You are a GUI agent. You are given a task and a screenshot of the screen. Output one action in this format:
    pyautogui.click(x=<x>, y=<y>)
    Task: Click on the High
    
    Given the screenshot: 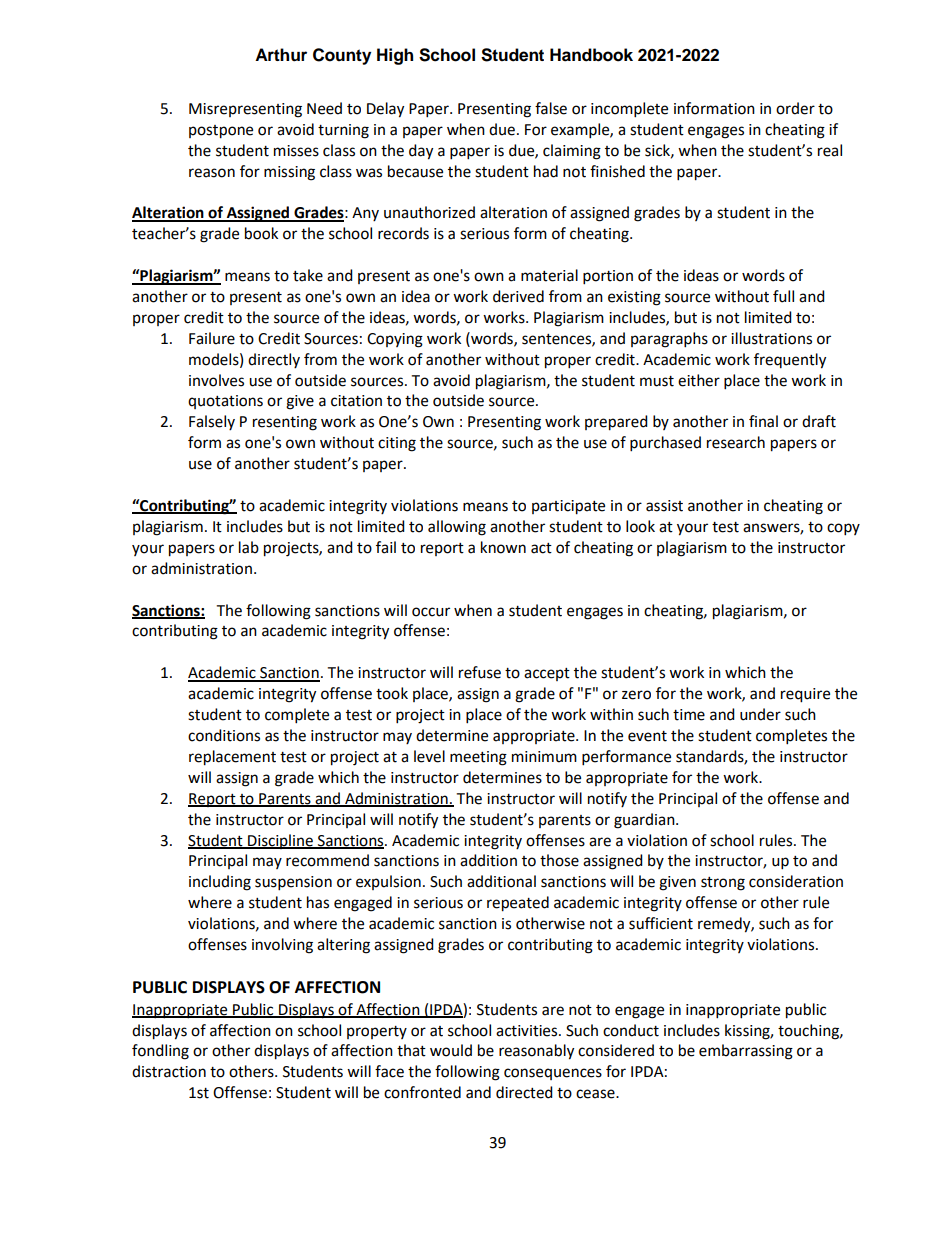 What is the action you would take?
    pyautogui.click(x=395, y=56)
